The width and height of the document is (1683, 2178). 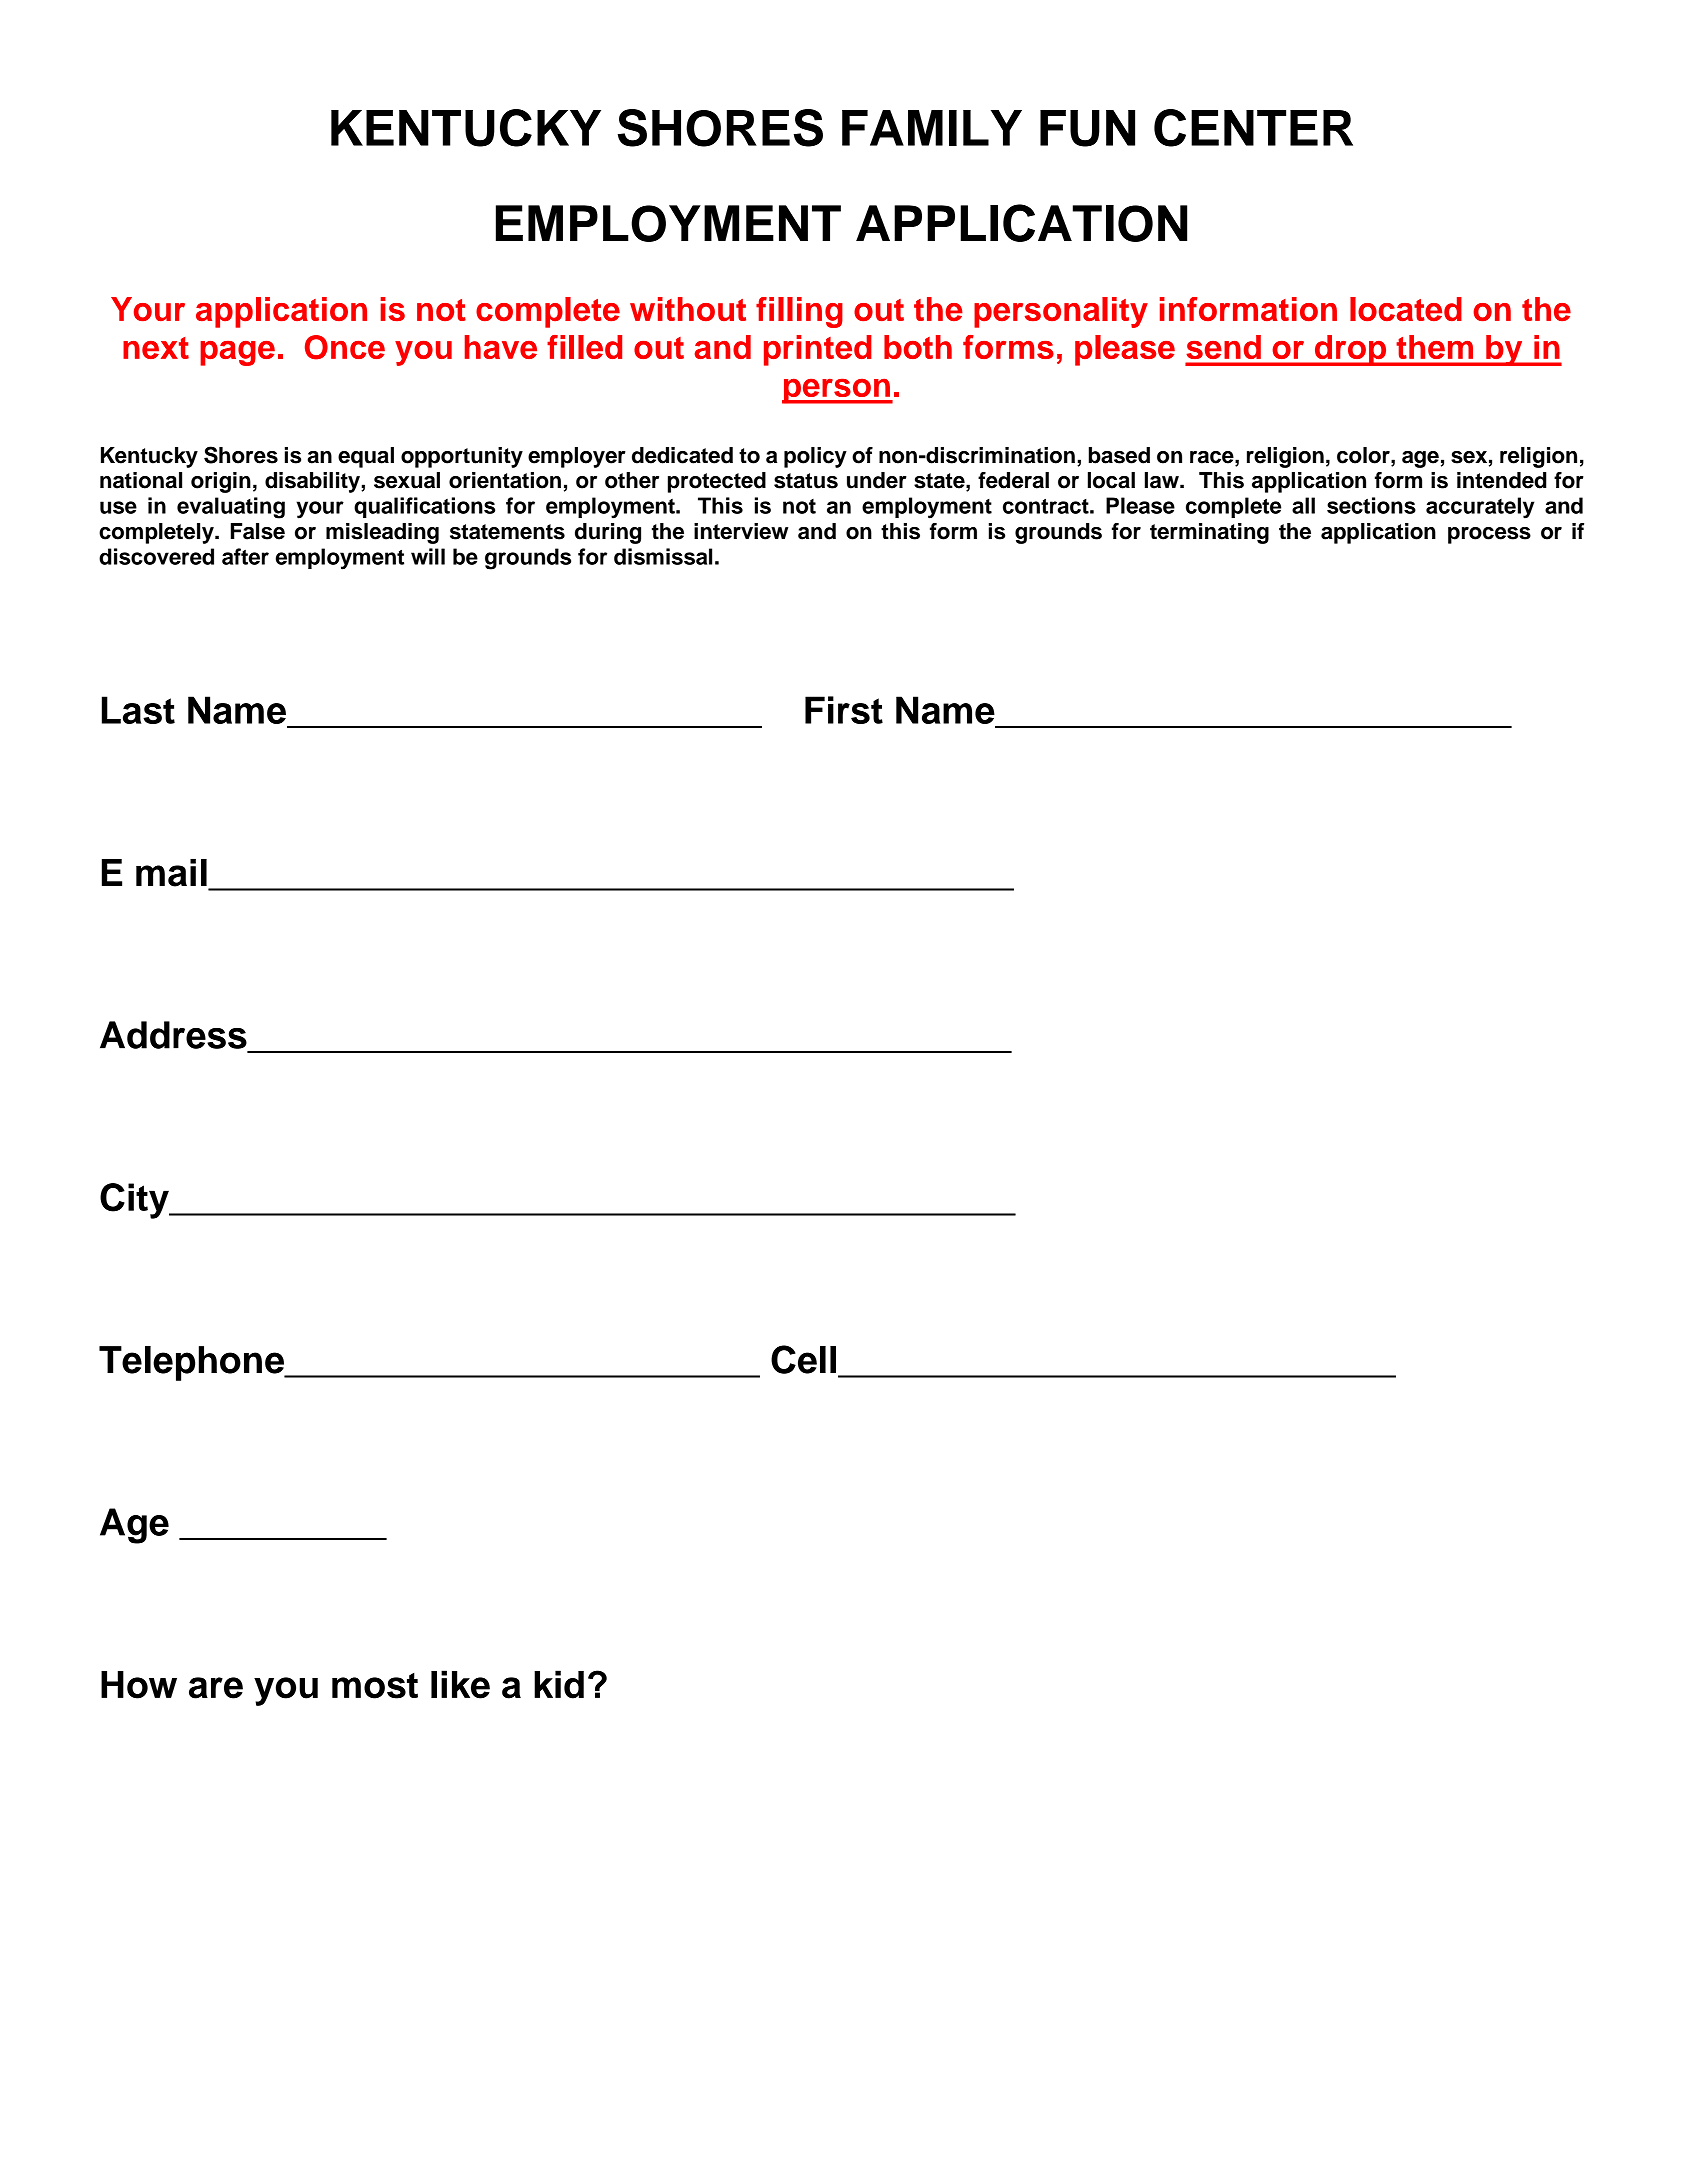 What do you see at coordinates (1209, 533) in the document?
I see `terminating` at bounding box center [1209, 533].
